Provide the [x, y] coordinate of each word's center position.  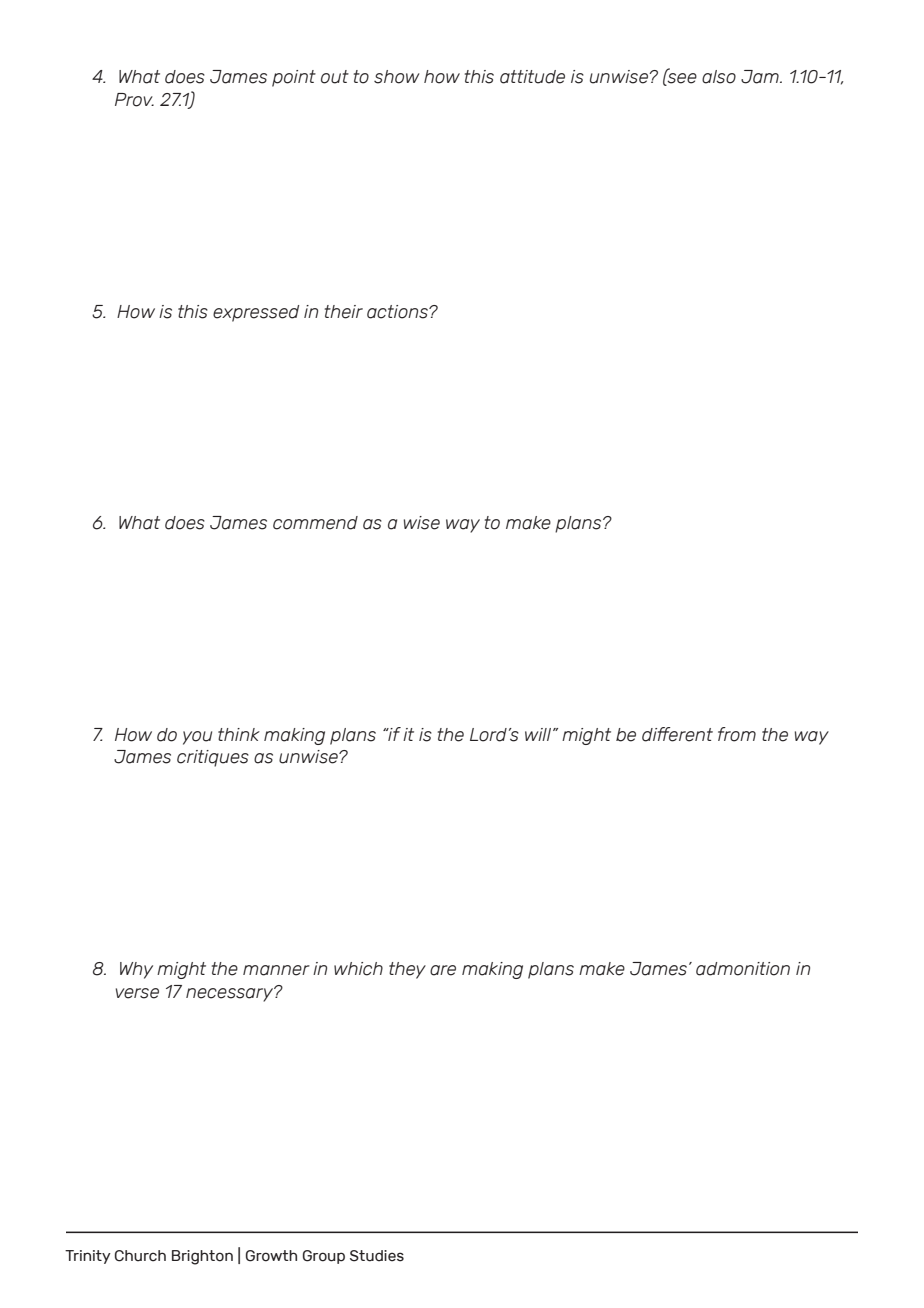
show [397, 77]
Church [140, 1256]
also [719, 77]
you [197, 738]
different [677, 734]
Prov [134, 100]
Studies [377, 1256]
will [539, 734]
